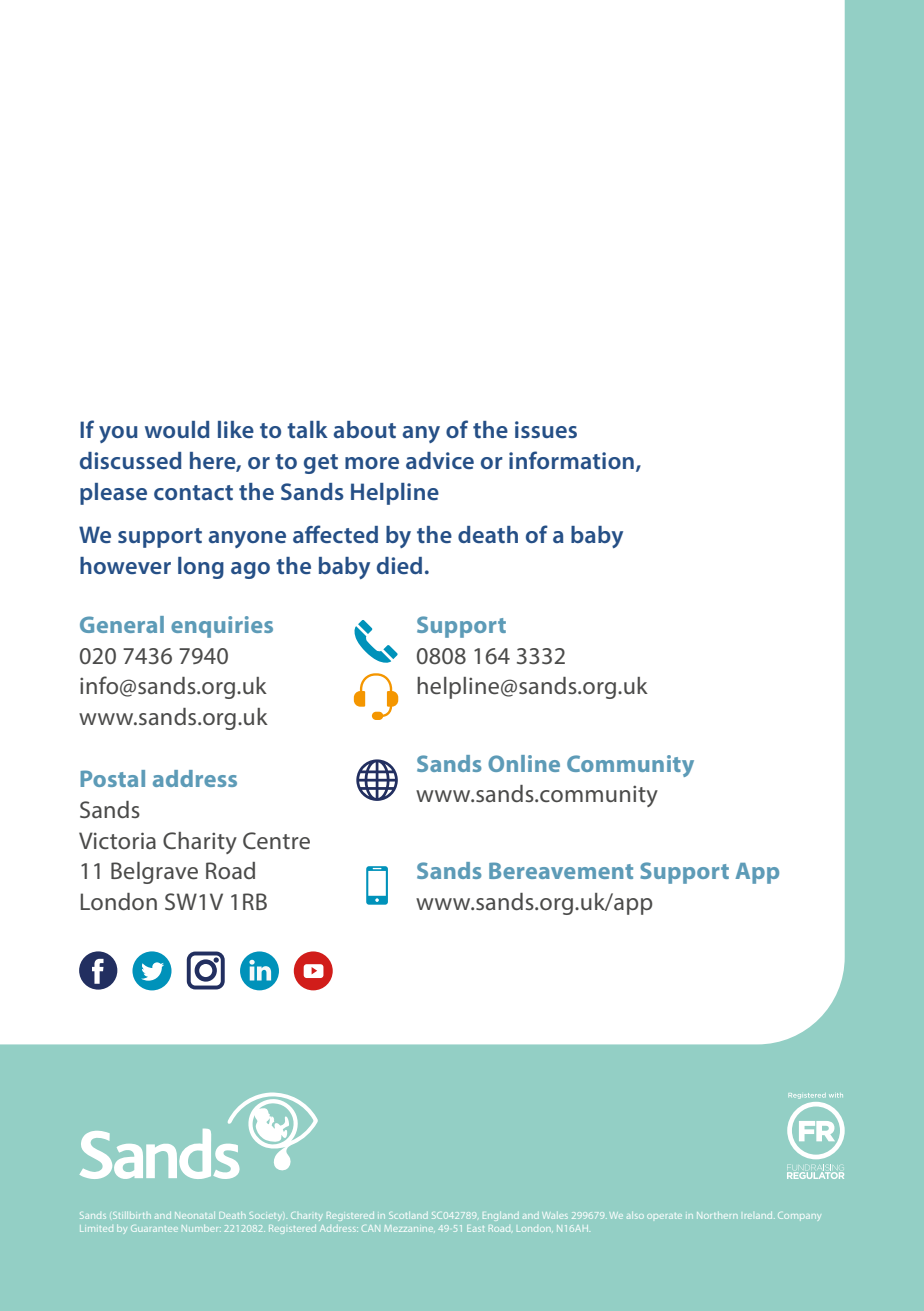 The height and width of the screenshot is (1311, 924). I want to click on Guarantee, so click(154, 1228).
